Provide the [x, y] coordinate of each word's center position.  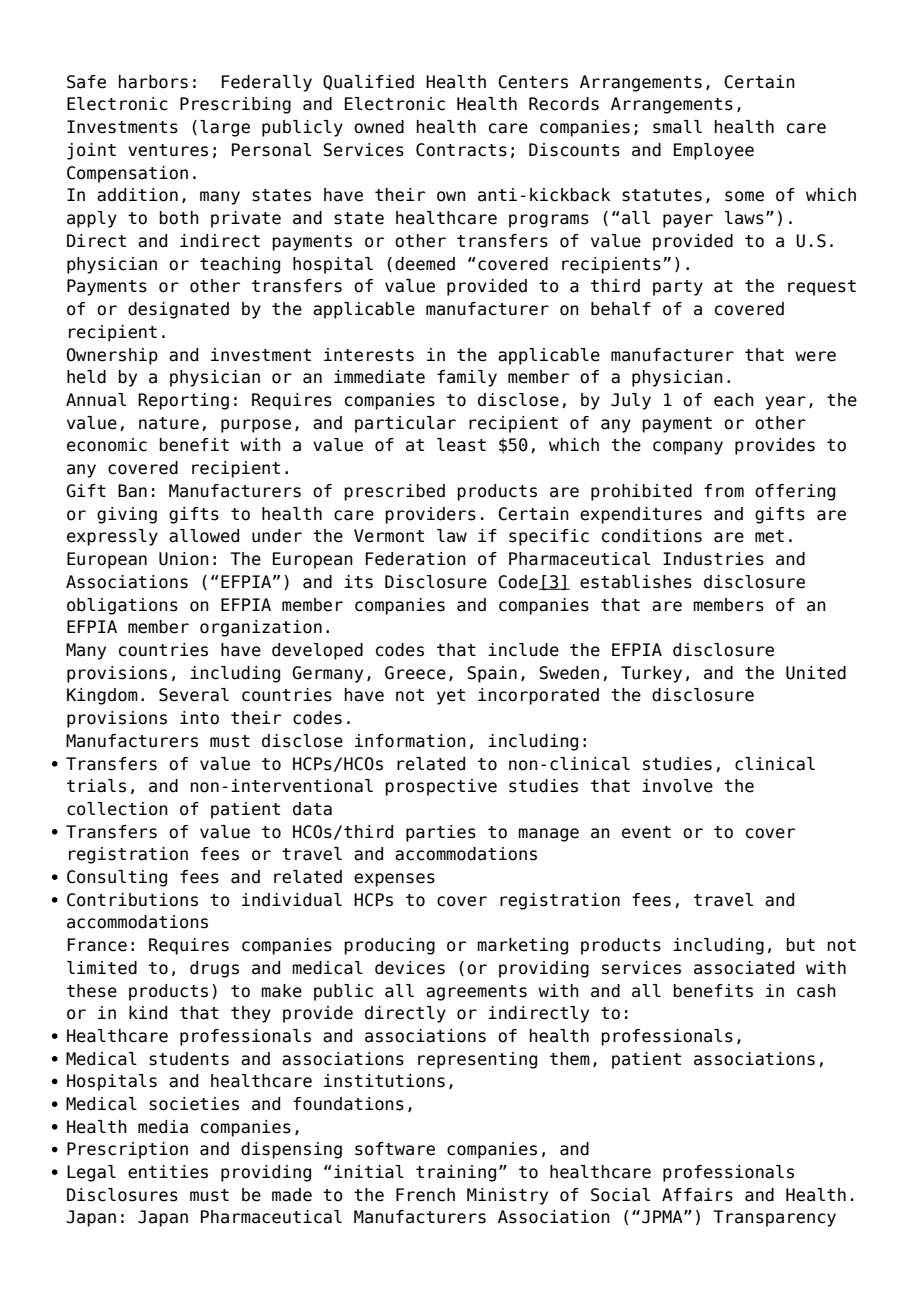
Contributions [132, 900]
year [785, 403]
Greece [415, 673]
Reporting [183, 401]
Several [194, 695]
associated [744, 968]
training [456, 1173]
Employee [714, 151]
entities [168, 1172]
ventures [168, 150]
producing [389, 946]
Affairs [697, 1195]
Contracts [461, 150]
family [467, 378]
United [816, 673]
